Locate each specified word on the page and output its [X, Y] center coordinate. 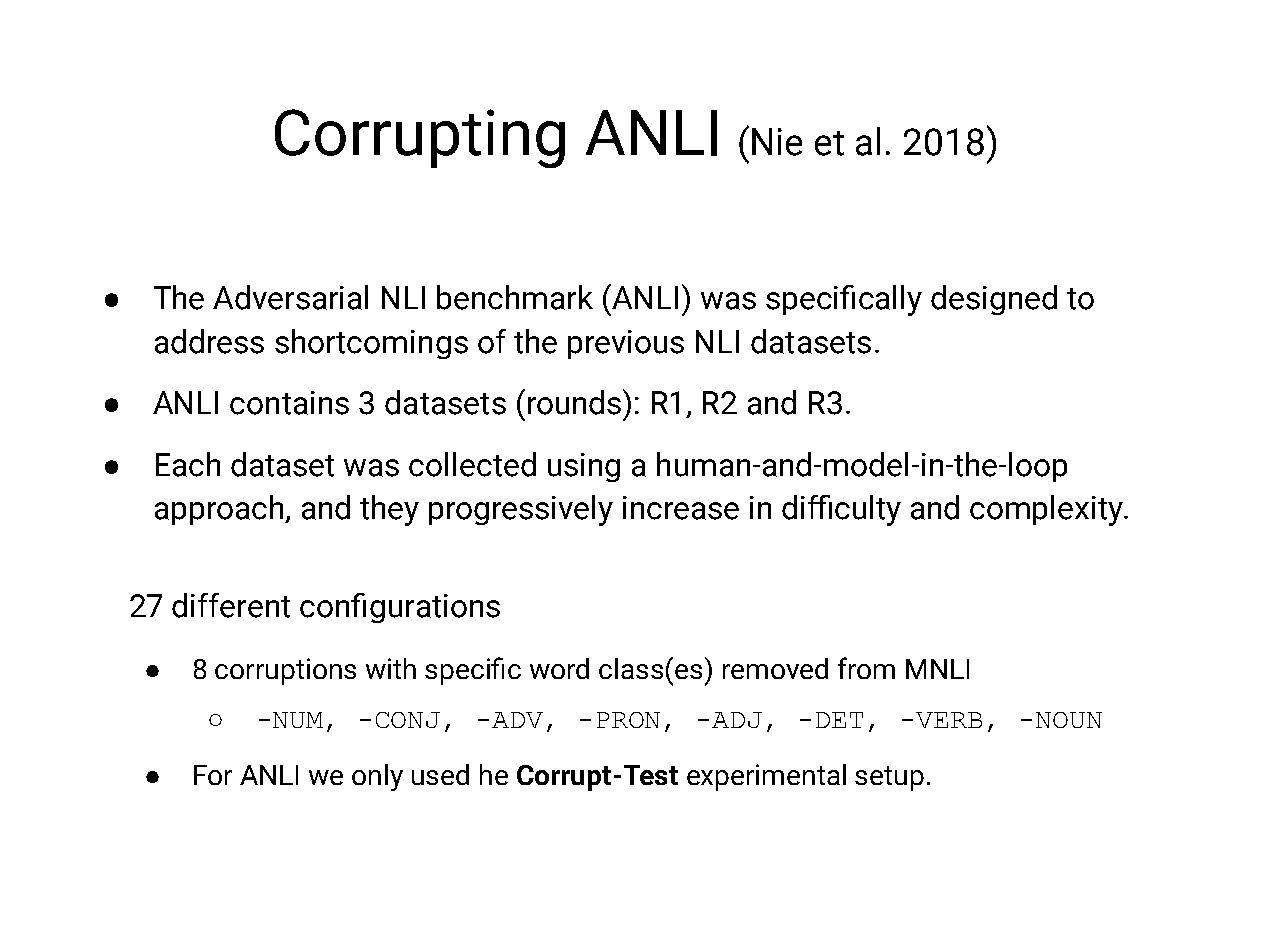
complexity [1048, 510]
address [209, 341]
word [559, 668]
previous [626, 344]
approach [220, 510]
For [213, 775]
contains [289, 403]
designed [994, 300]
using [584, 467]
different [231, 605]
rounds [576, 402]
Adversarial [290, 297]
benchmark [515, 297]
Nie [777, 142]
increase [681, 508]
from [866, 668]
